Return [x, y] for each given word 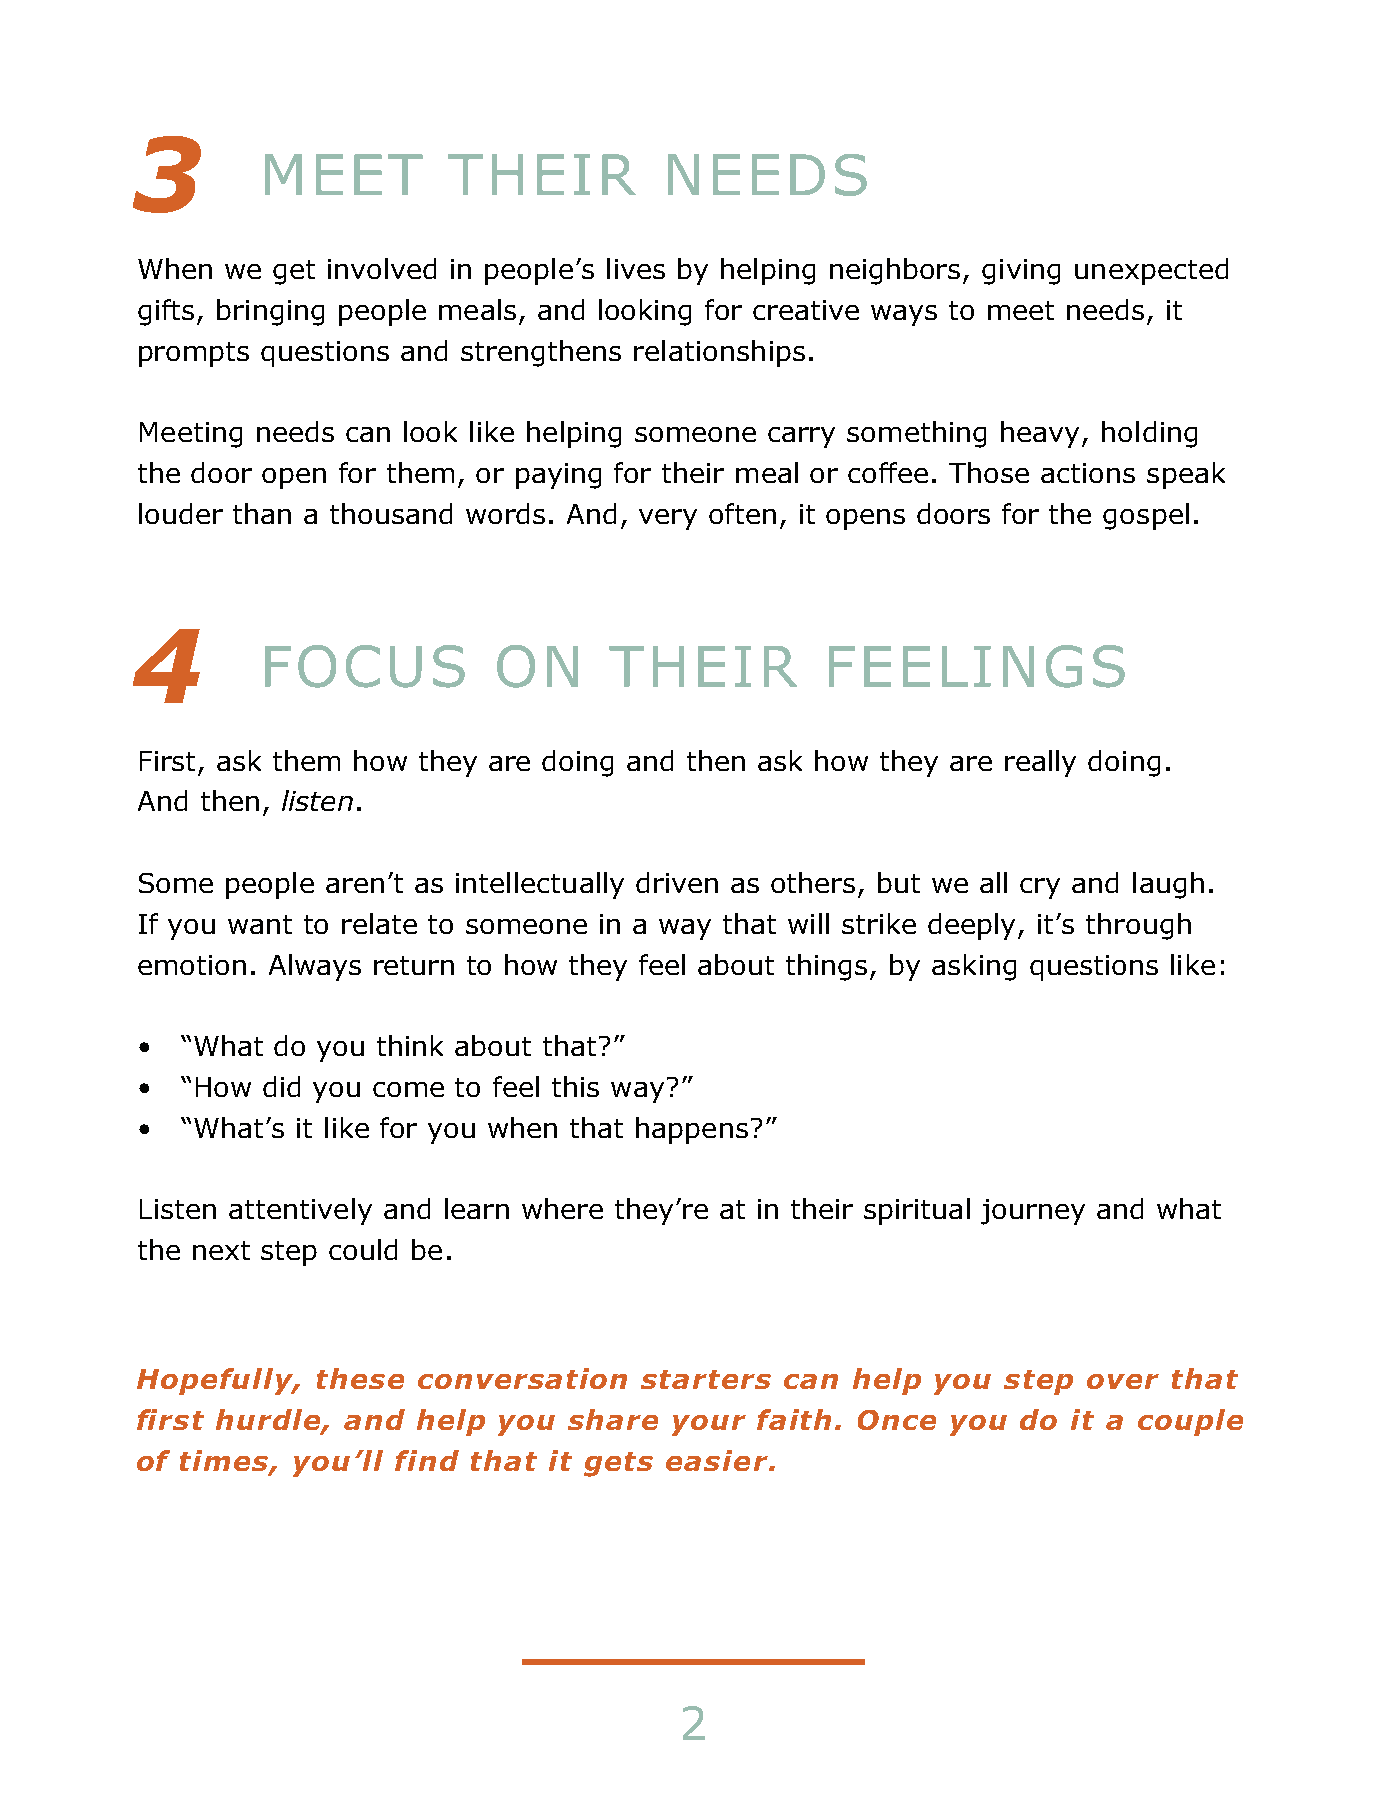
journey [1033, 1212]
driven [677, 882]
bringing [270, 312]
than [262, 513]
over [1123, 1381]
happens [692, 1130]
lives [636, 268]
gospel [1146, 516]
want [260, 924]
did [281, 1086]
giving [1021, 272]
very [668, 519]
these [360, 1378]
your [709, 1425]
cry [1040, 888]
